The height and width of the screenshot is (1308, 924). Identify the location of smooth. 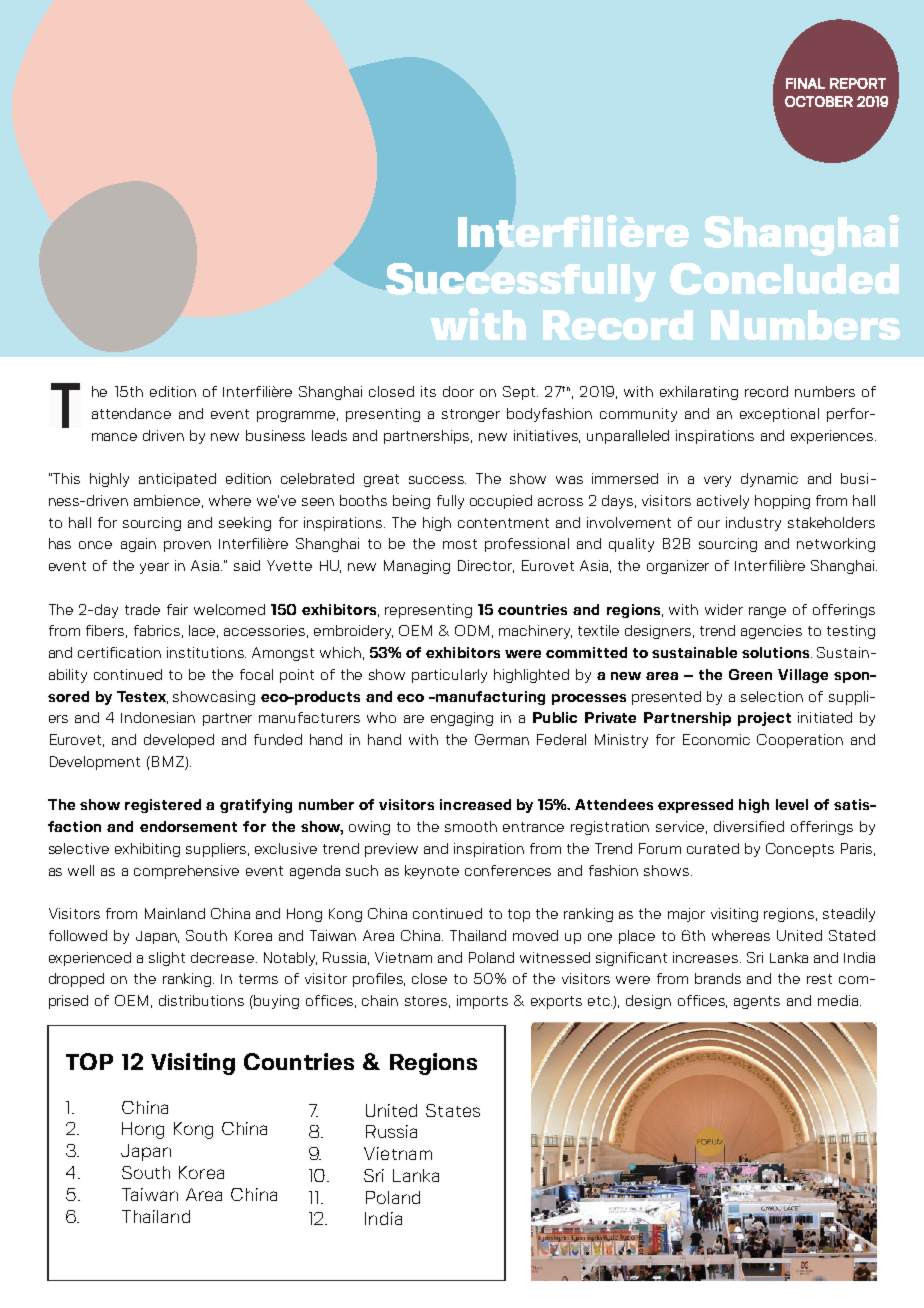
(471, 826).
